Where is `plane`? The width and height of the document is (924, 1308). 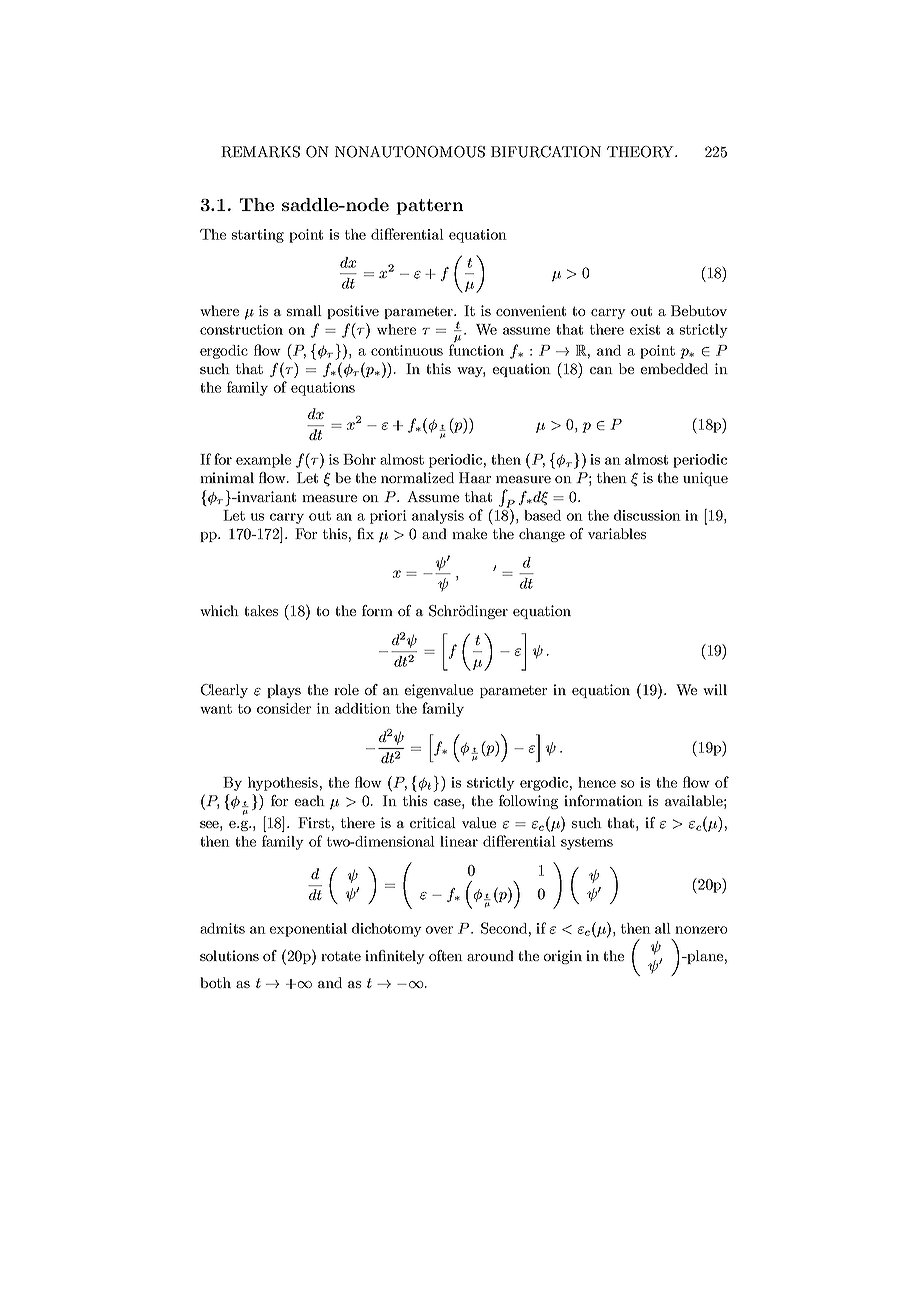 plane is located at coordinates (704, 957).
